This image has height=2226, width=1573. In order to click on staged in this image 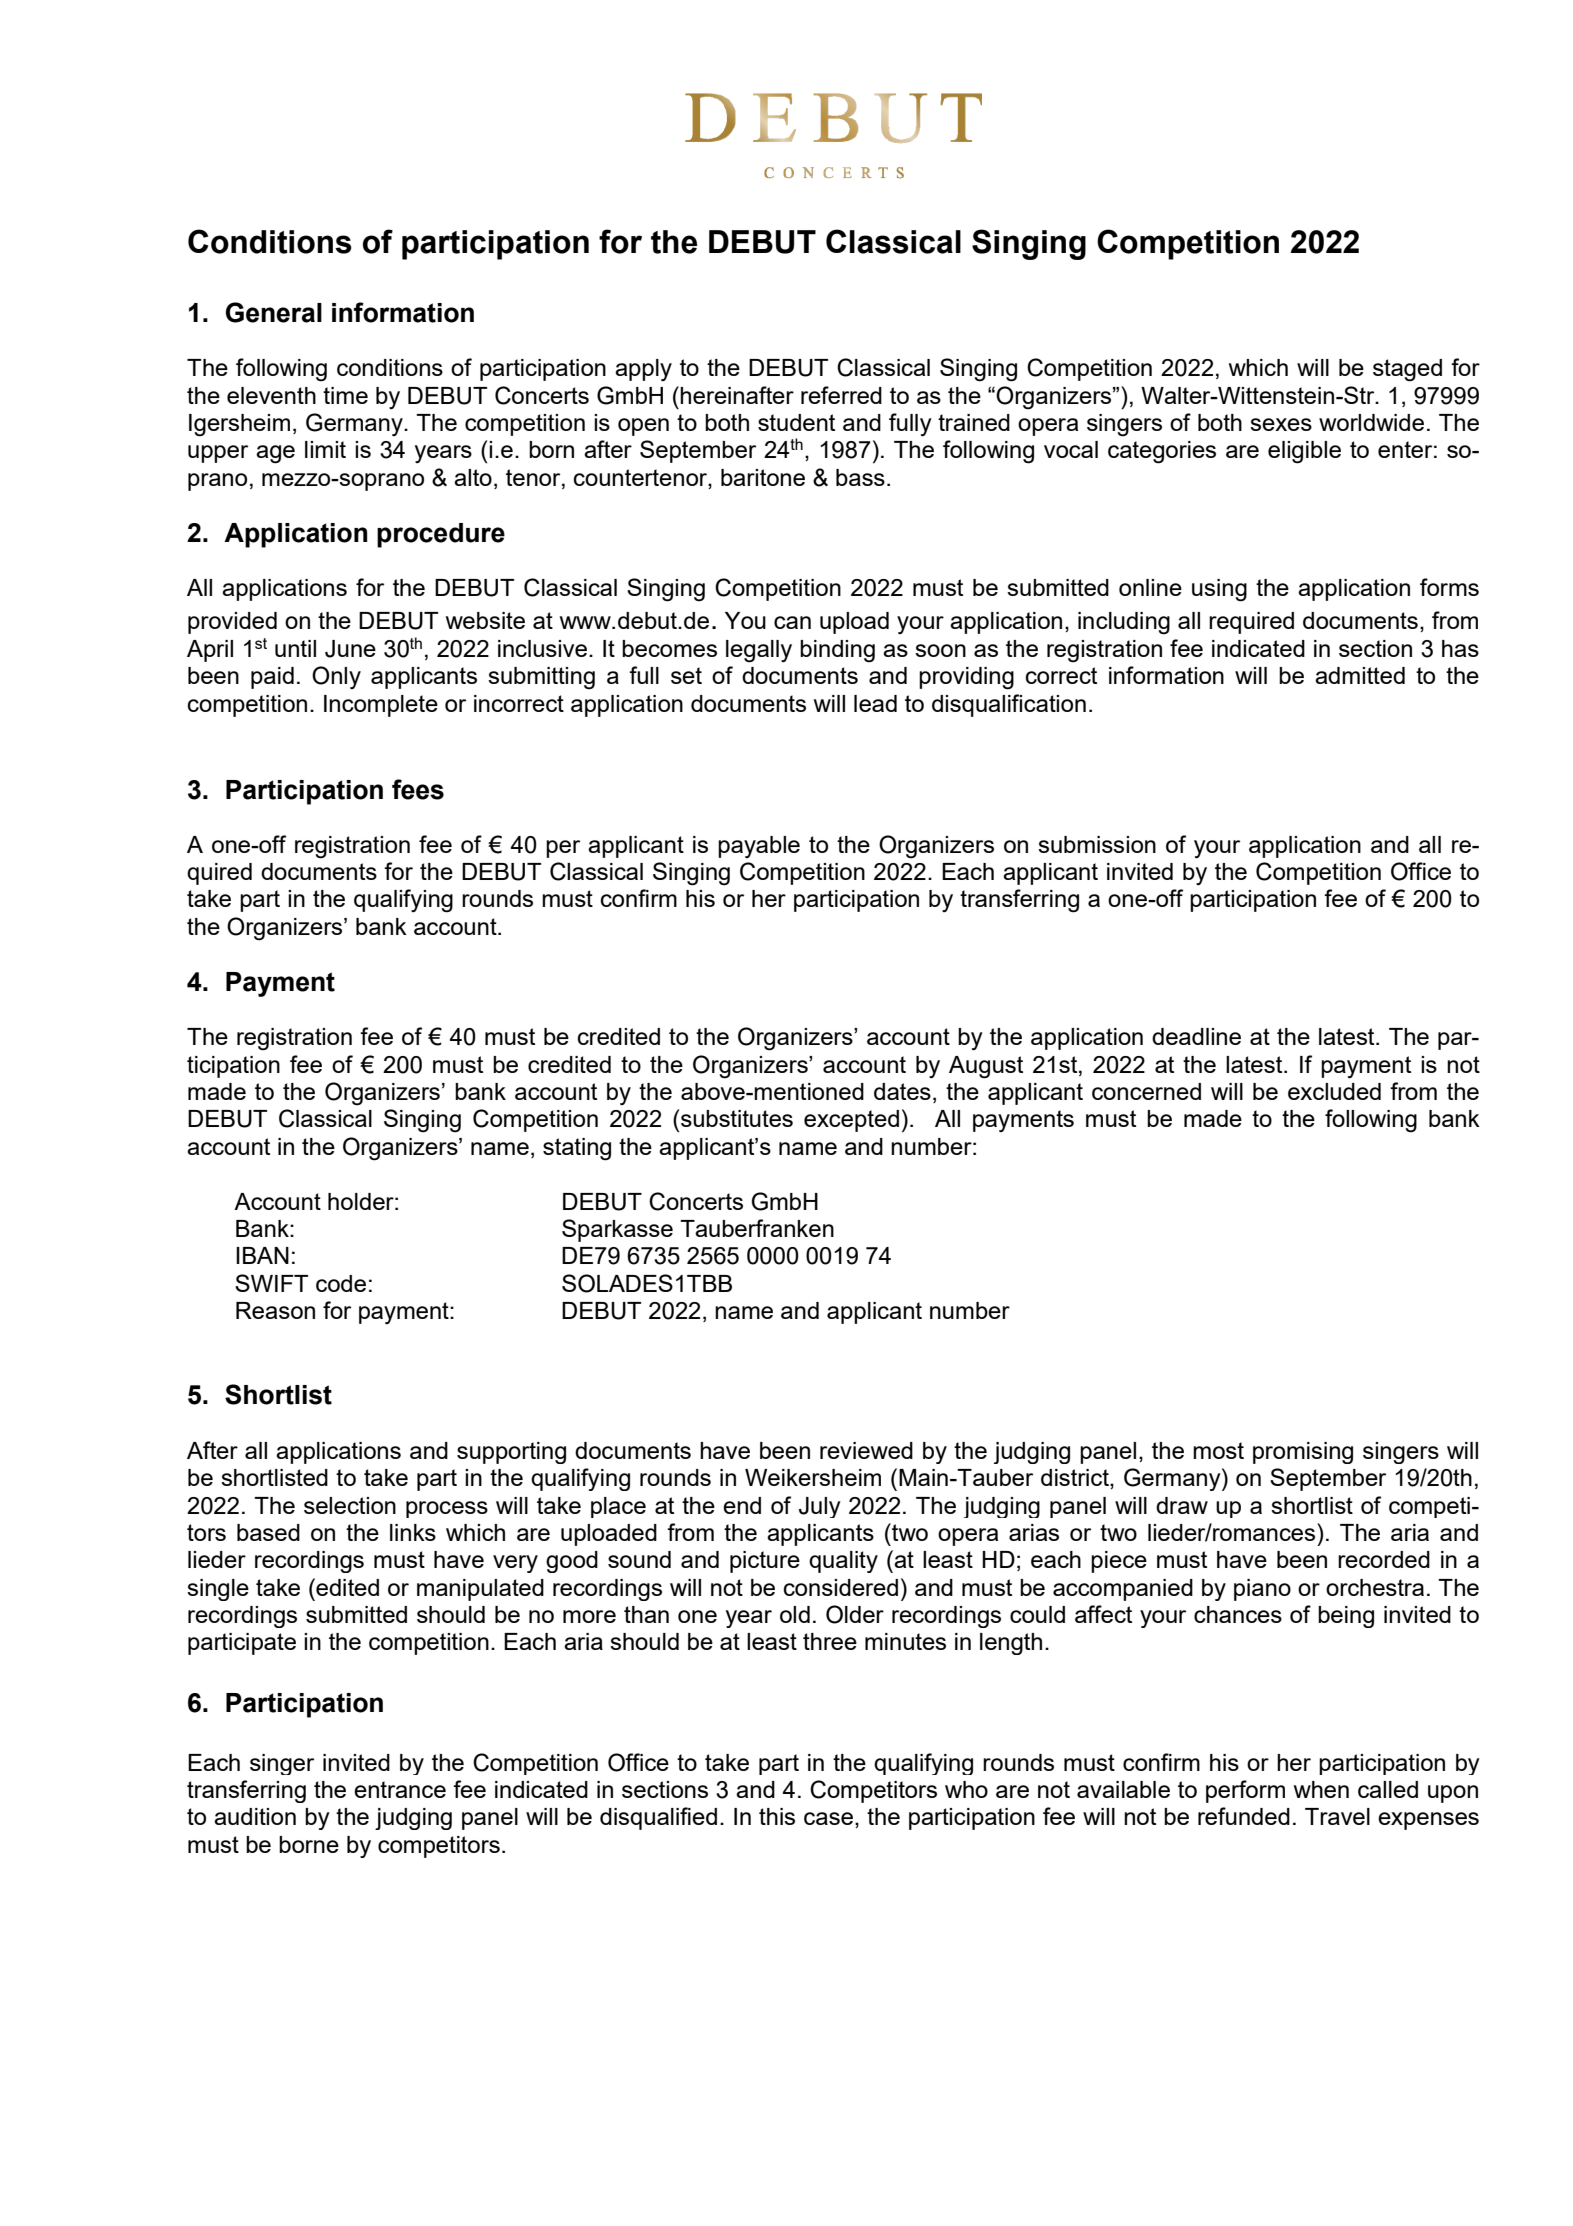, I will do `click(1407, 370)`.
